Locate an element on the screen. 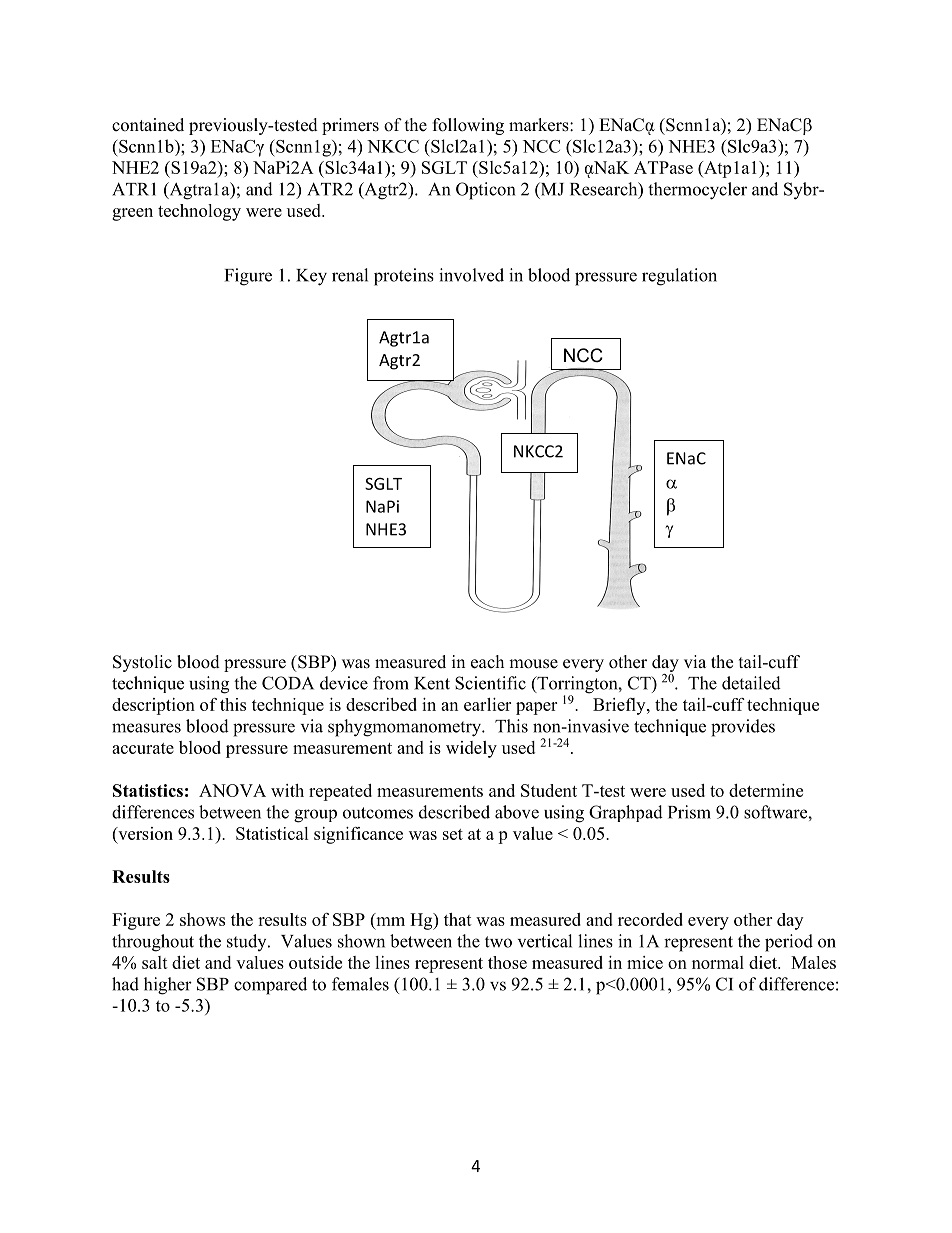 The image size is (952, 1233). markers is located at coordinates (540, 125).
